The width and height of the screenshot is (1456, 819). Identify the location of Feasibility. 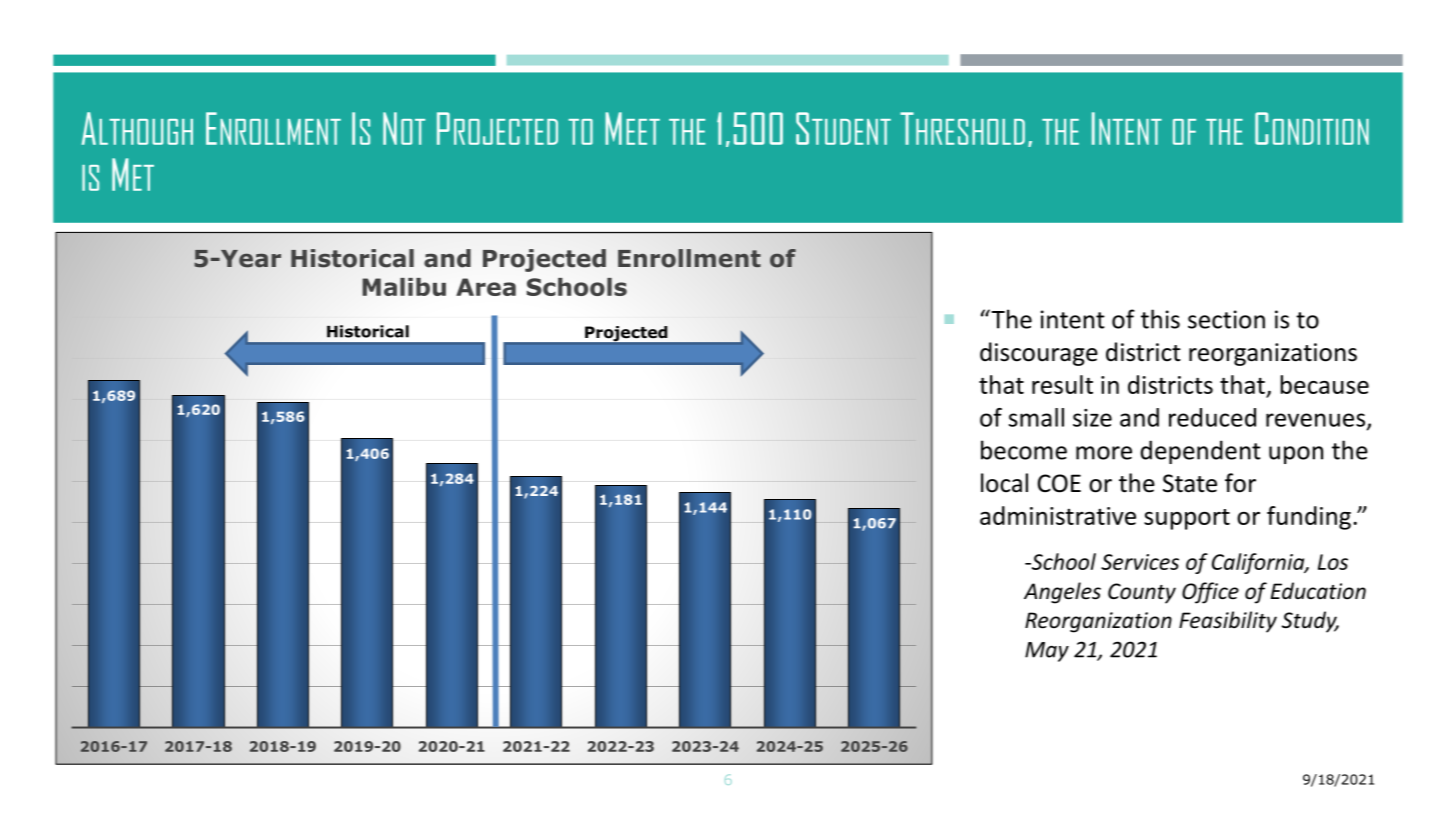
(1228, 622).
